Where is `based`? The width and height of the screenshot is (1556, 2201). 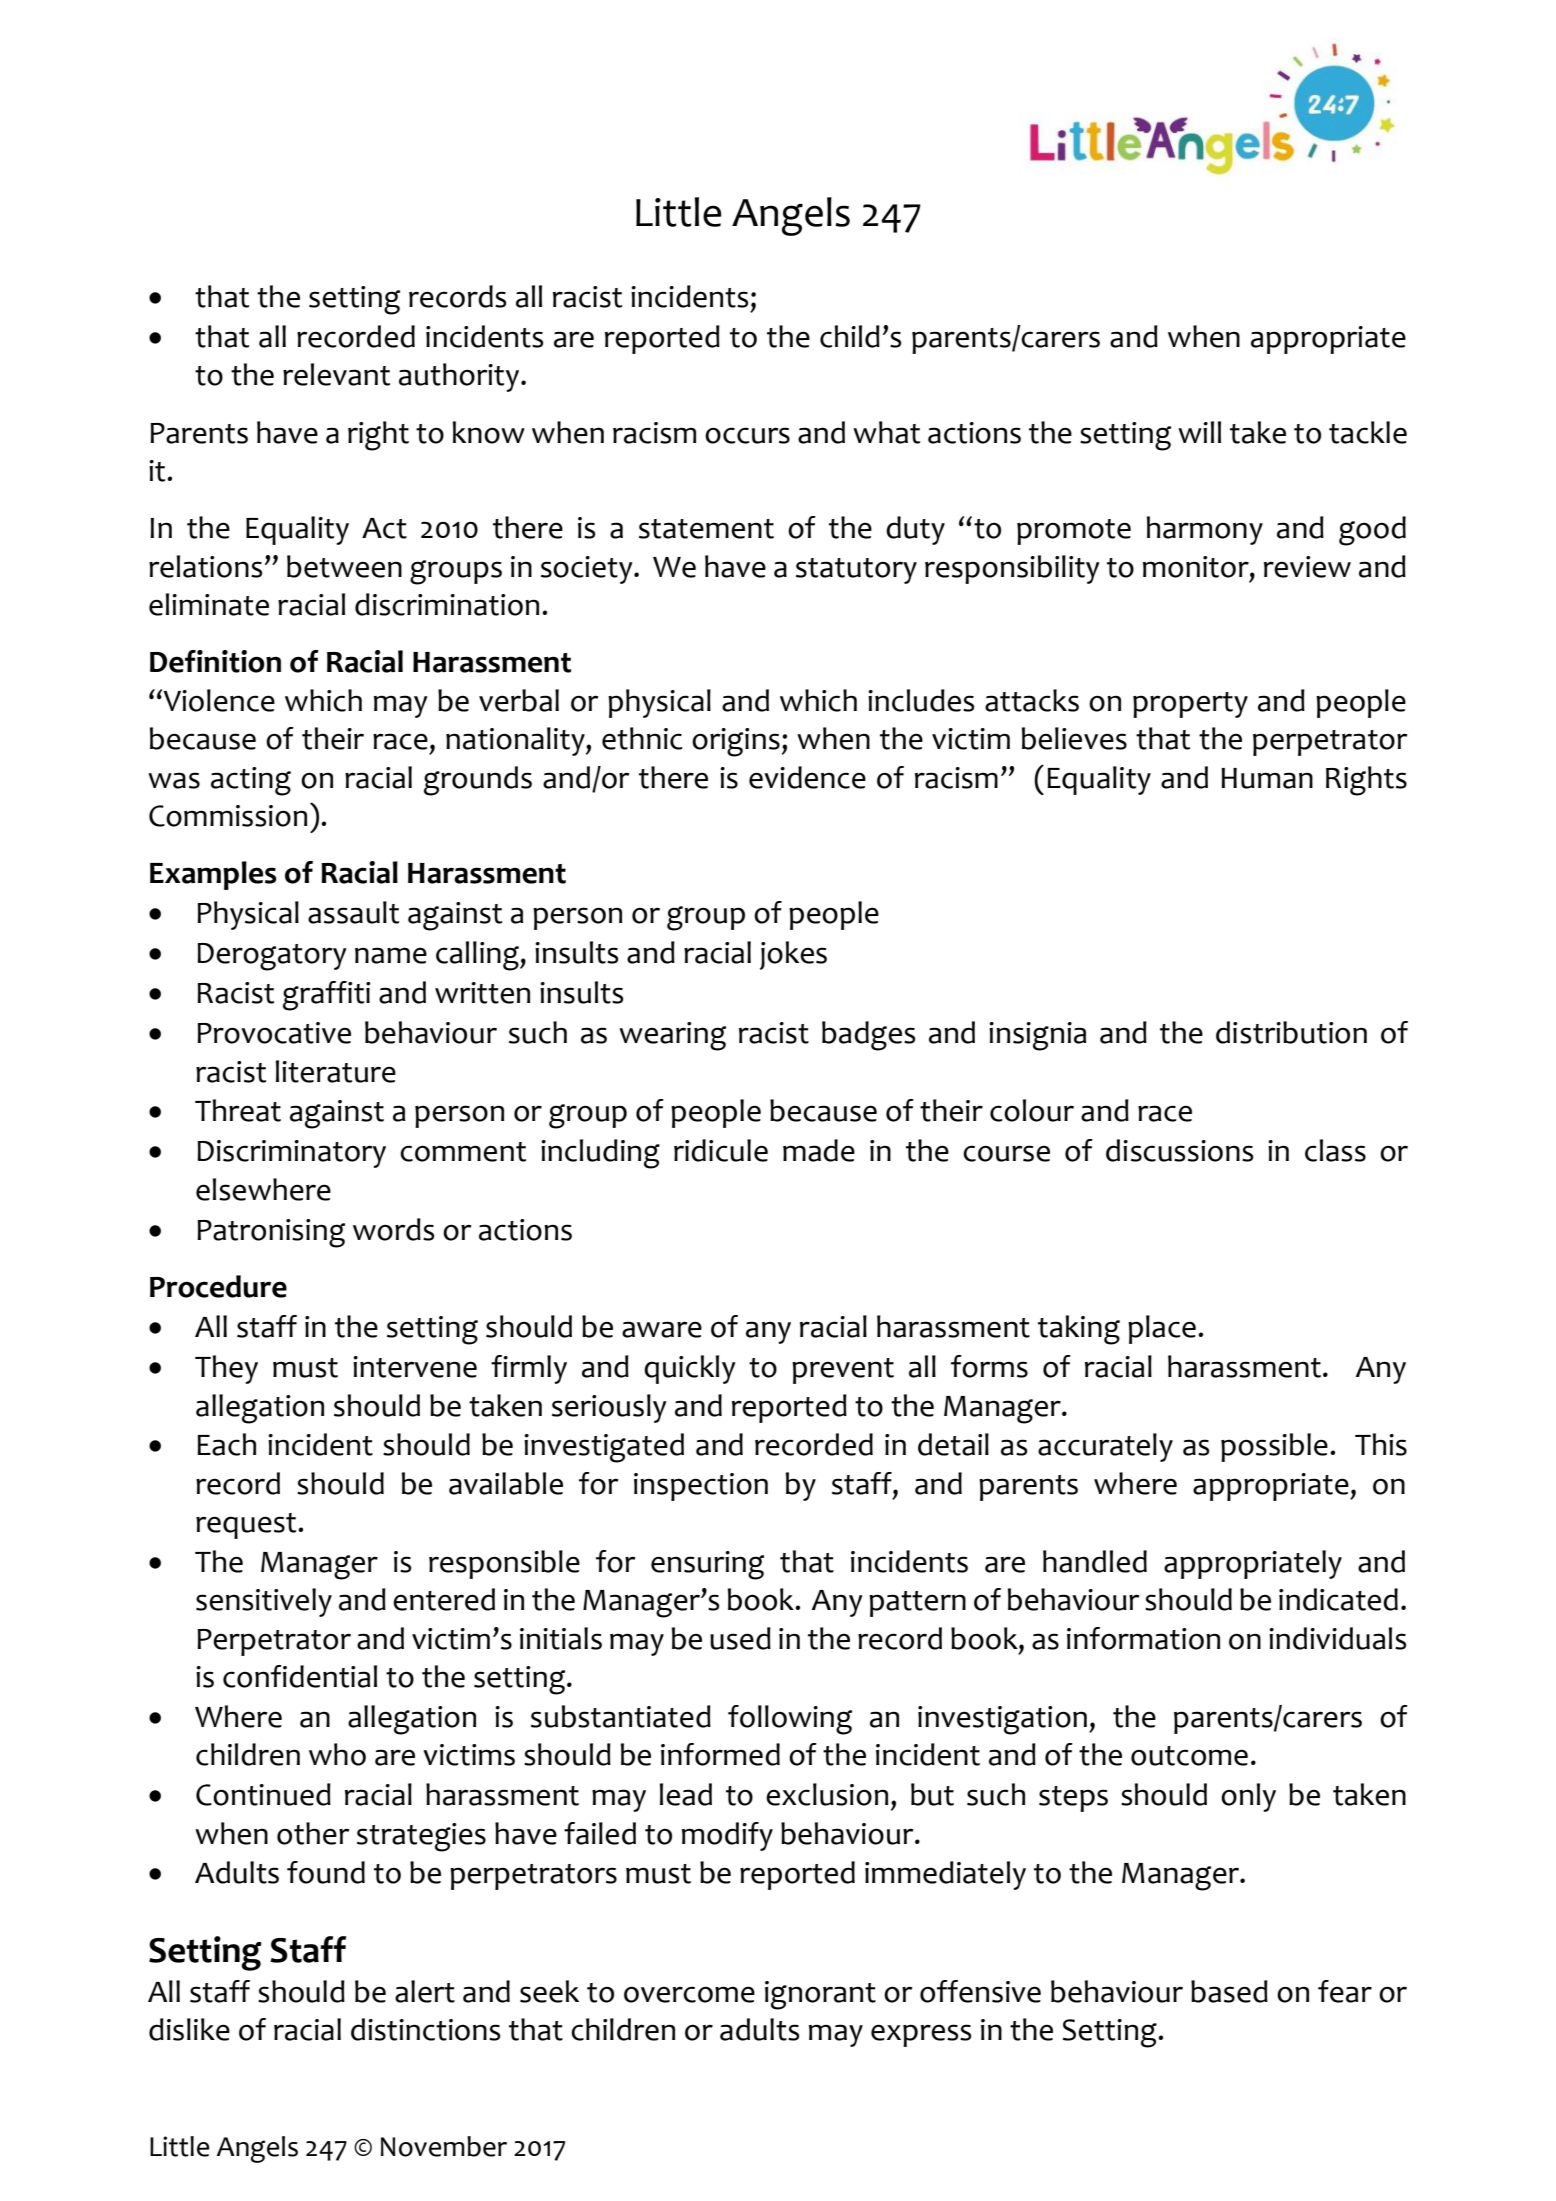
based is located at coordinates (1229, 1991).
